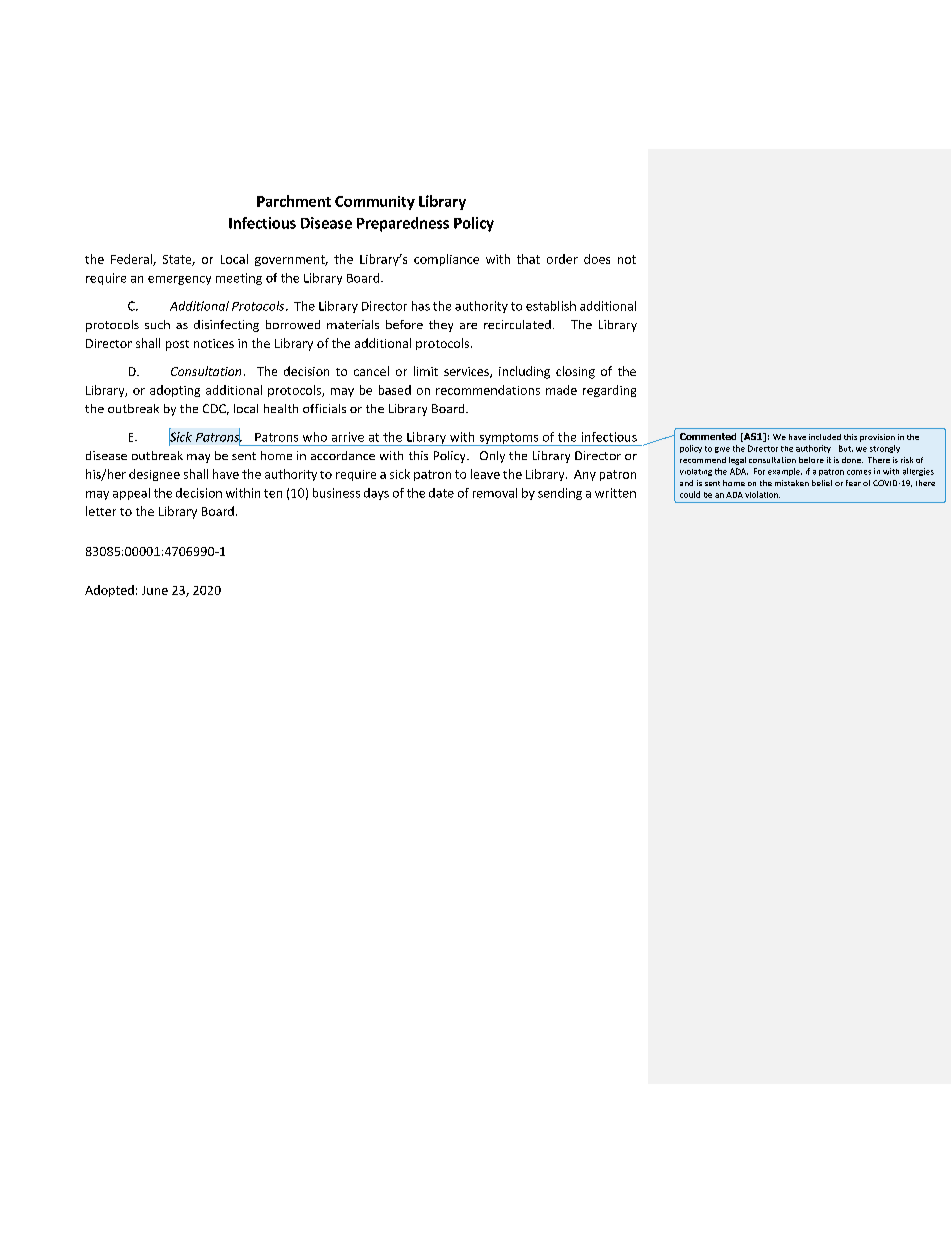 The width and height of the document is (952, 1233). I want to click on violation, so click(762, 494).
